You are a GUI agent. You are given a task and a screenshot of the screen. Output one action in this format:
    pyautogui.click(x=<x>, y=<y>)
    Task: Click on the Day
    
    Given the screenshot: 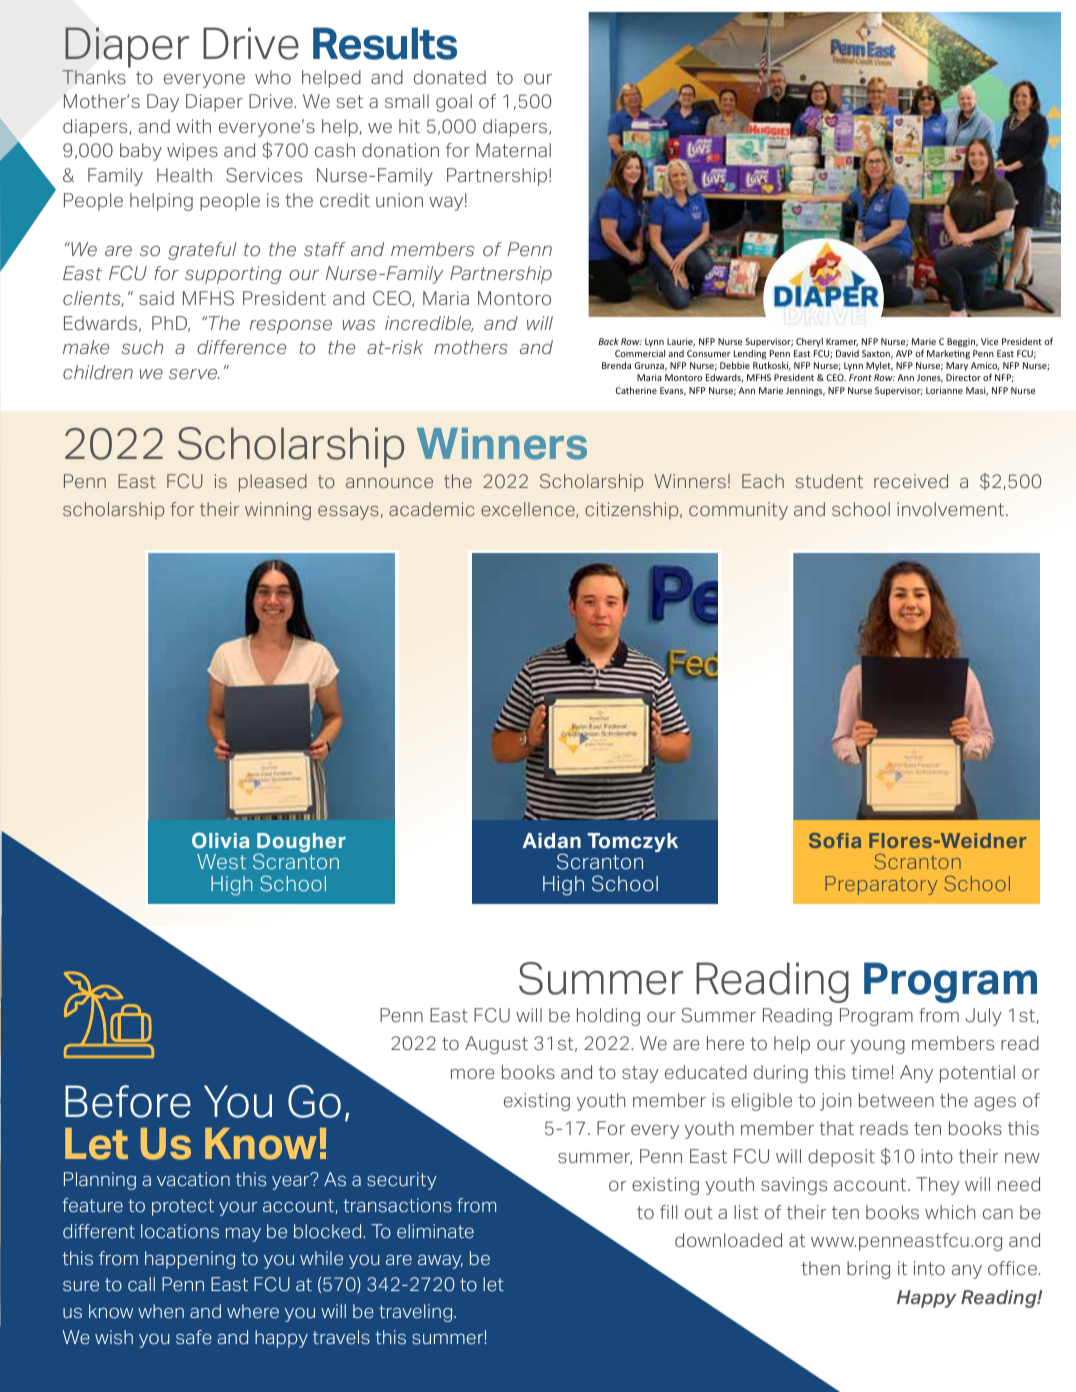 What is the action you would take?
    pyautogui.click(x=163, y=103)
